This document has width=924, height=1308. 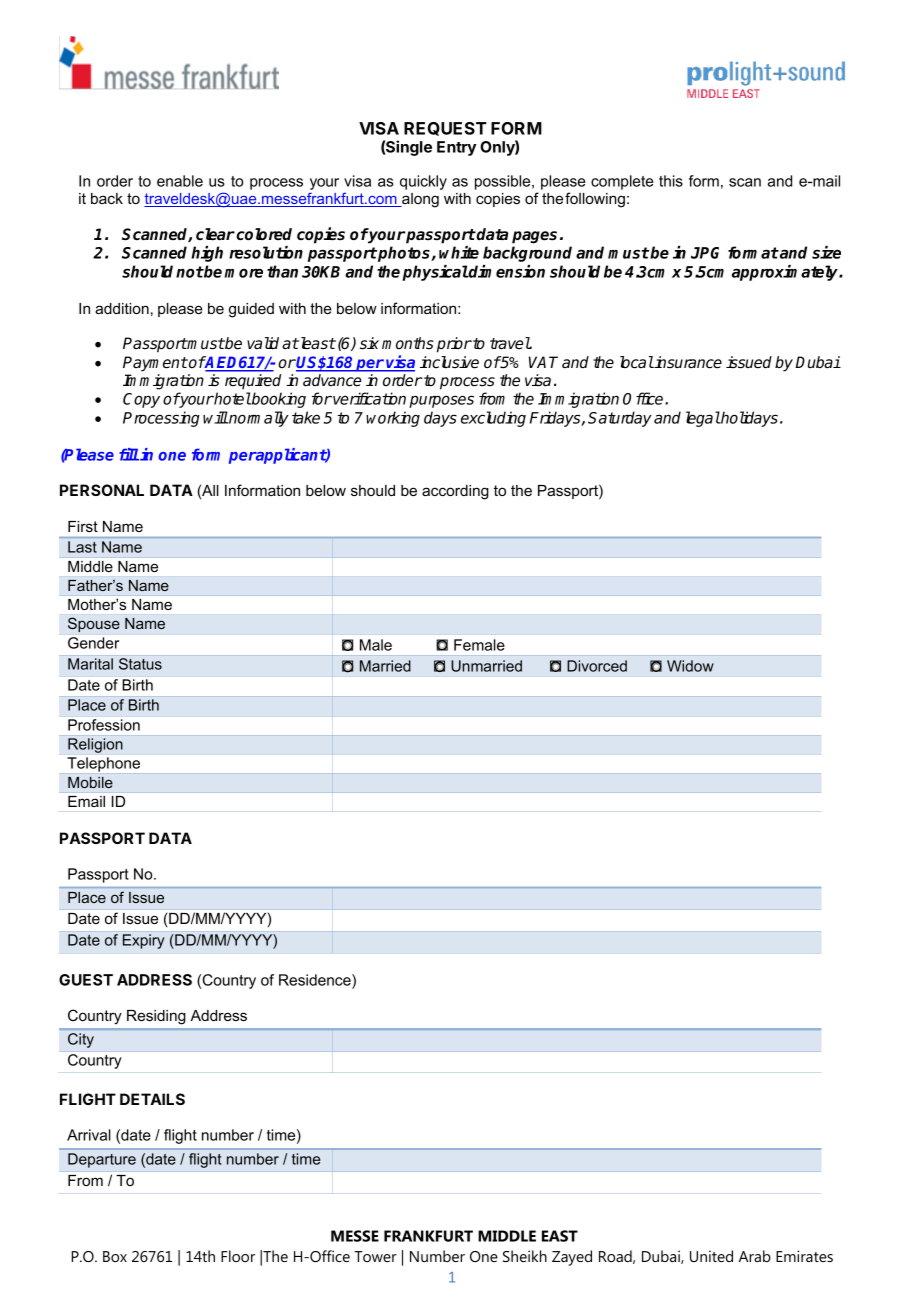 I want to click on Divorced, so click(x=597, y=666).
